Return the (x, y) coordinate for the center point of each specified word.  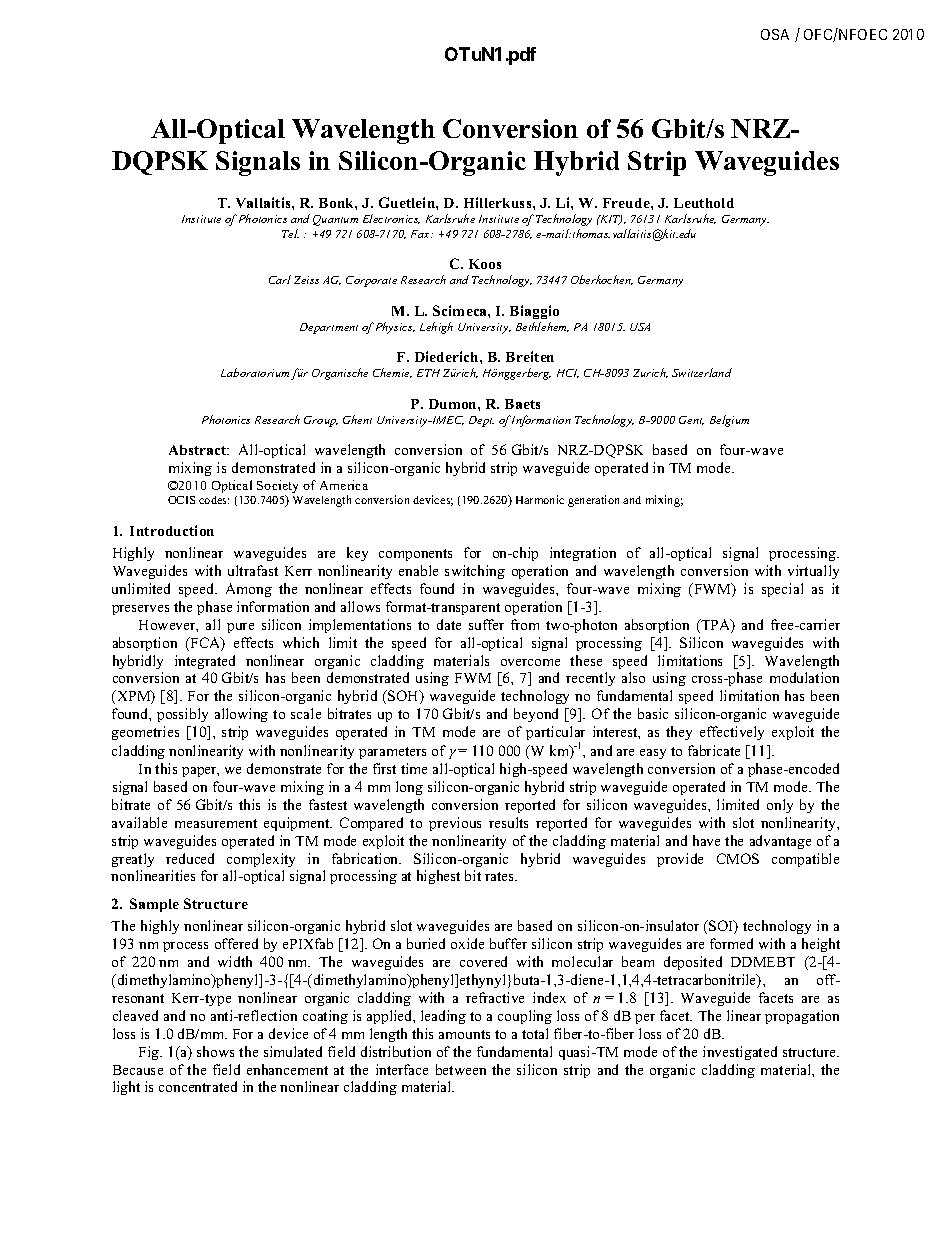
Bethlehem (542, 327)
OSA (775, 34)
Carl (280, 279)
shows (215, 1051)
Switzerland (702, 372)
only (780, 806)
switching (475, 572)
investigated (740, 1053)
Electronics (391, 219)
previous (455, 824)
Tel (290, 233)
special (782, 590)
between (461, 1069)
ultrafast (253, 570)
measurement (216, 823)
